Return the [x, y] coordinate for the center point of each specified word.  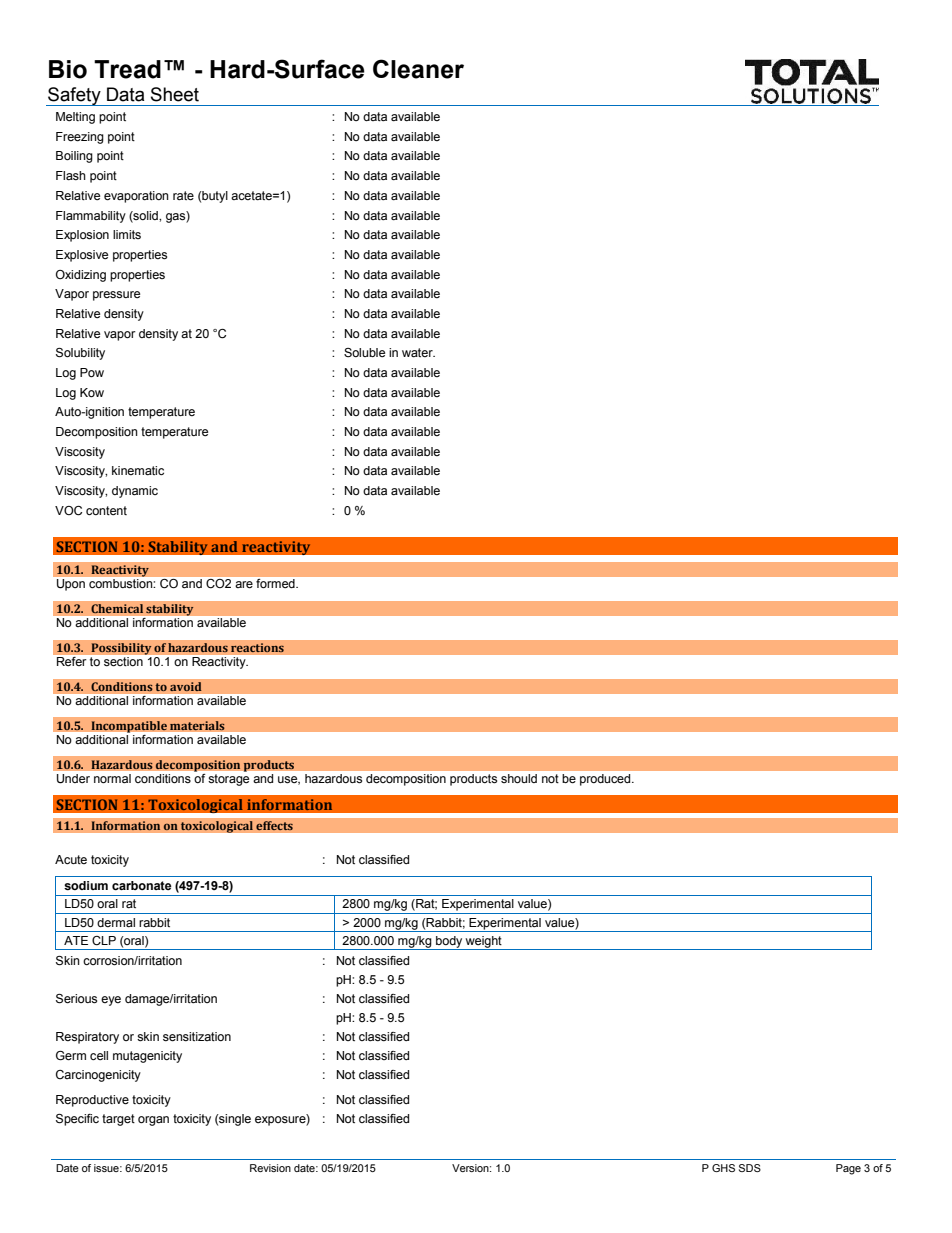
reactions [257, 648]
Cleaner [418, 69]
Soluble [364, 353]
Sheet [175, 94]
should [519, 778]
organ [153, 1121]
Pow [92, 372]
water [418, 353]
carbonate [142, 886]
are [244, 585]
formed [276, 583]
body [449, 943]
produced [606, 780]
